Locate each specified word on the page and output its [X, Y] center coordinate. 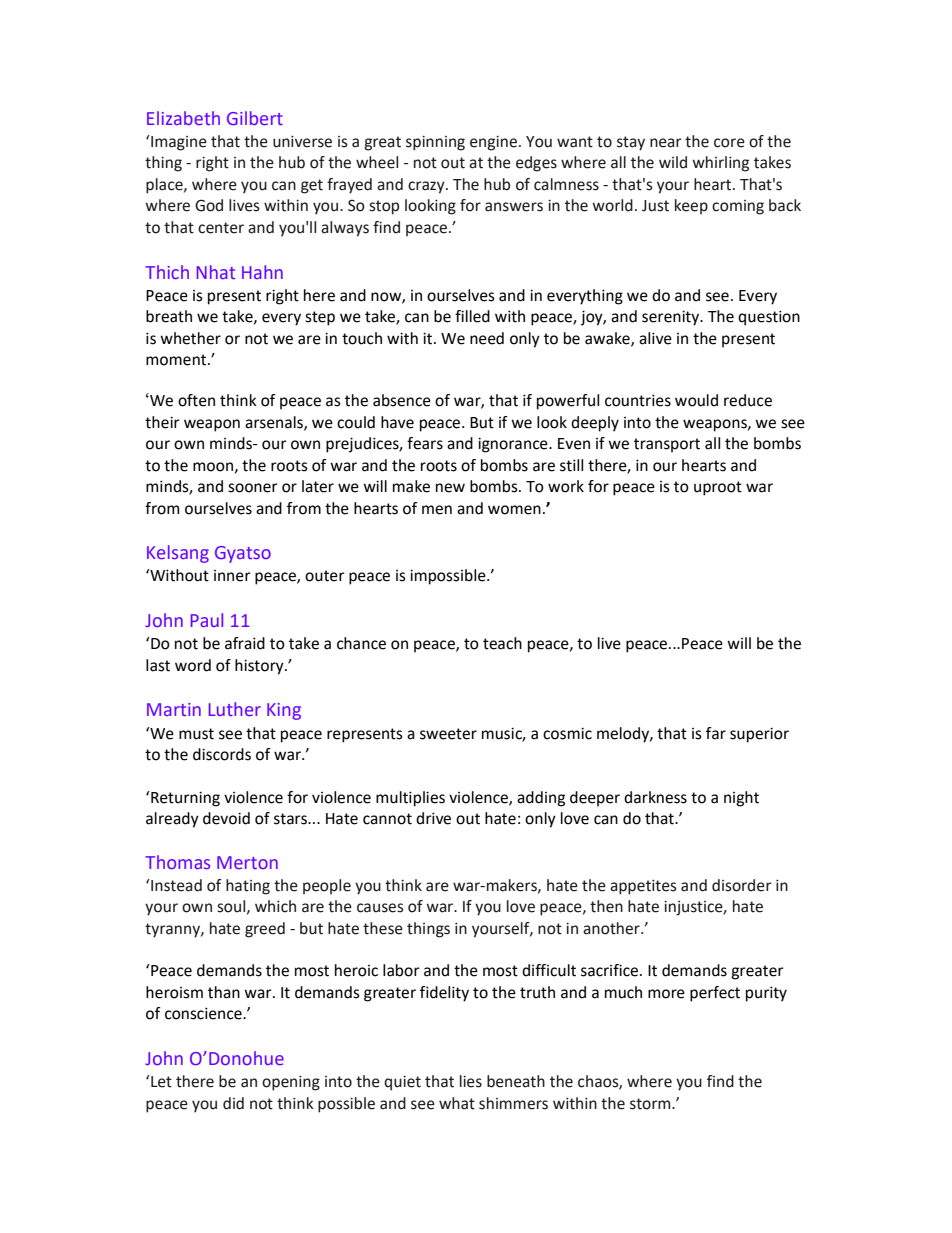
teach [502, 643]
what [457, 1103]
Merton [247, 862]
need [487, 338]
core [729, 143]
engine [493, 143]
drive [433, 818]
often [196, 400]
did [233, 1103]
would [696, 400]
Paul [207, 620]
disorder [742, 885]
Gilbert [255, 118]
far [716, 733]
